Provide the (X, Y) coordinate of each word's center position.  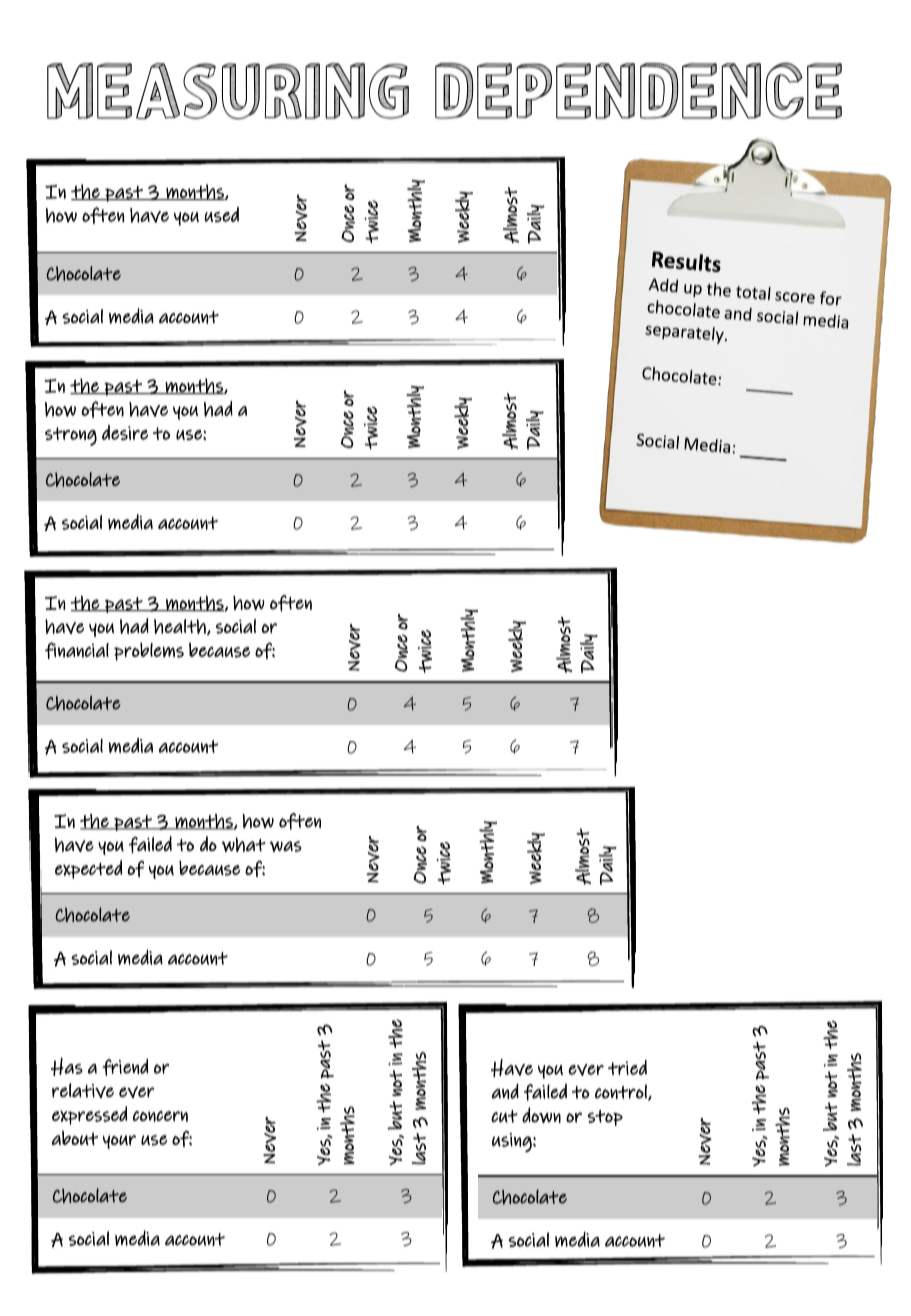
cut (504, 1116)
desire (125, 432)
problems (149, 651)
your (119, 1142)
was (286, 846)
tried (627, 1067)
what (244, 844)
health (181, 627)
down (541, 1115)
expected (88, 869)
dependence (638, 91)
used (222, 214)
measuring (228, 91)
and (505, 1091)
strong (71, 436)
